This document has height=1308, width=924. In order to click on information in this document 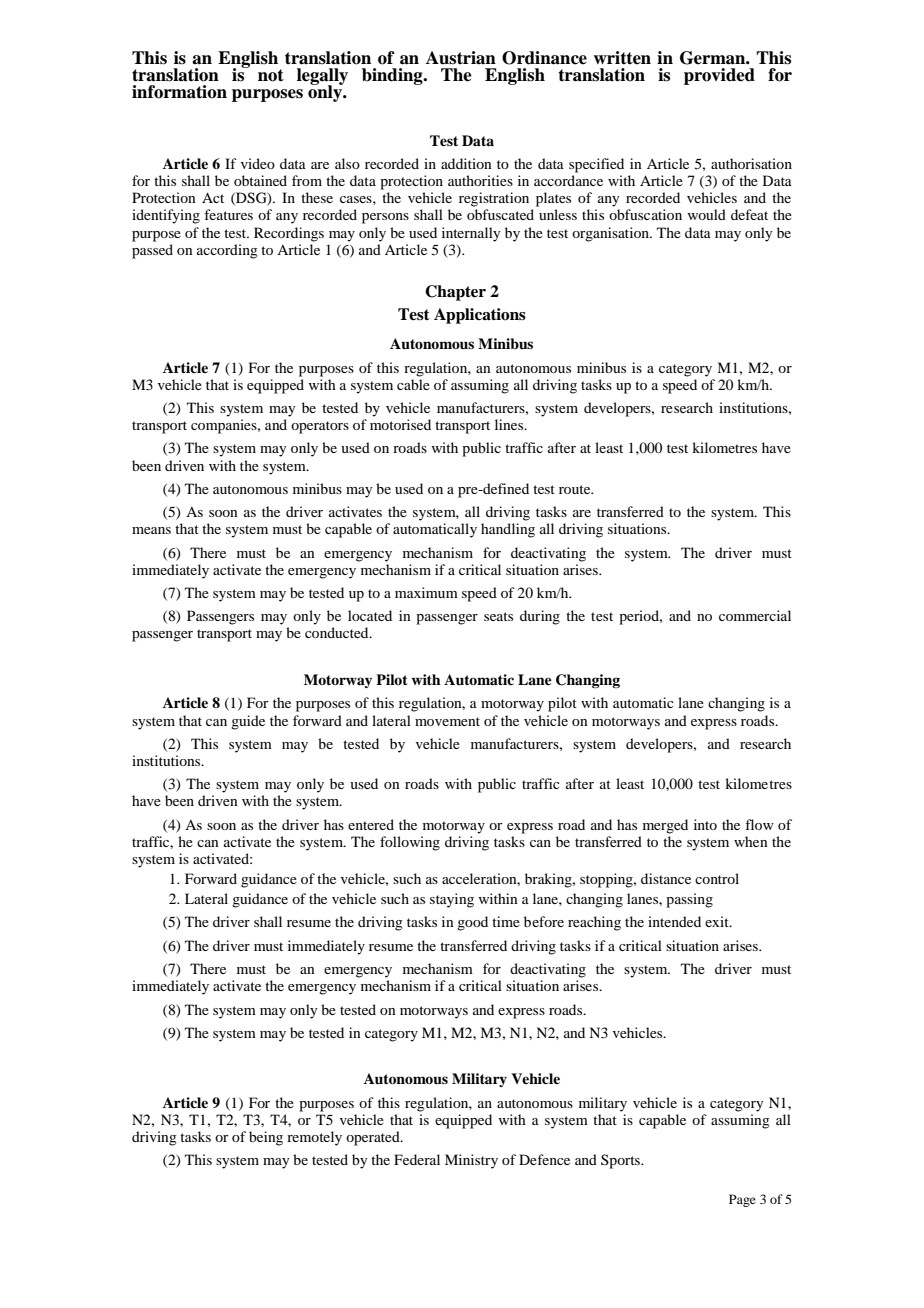, I will do `click(179, 92)`.
